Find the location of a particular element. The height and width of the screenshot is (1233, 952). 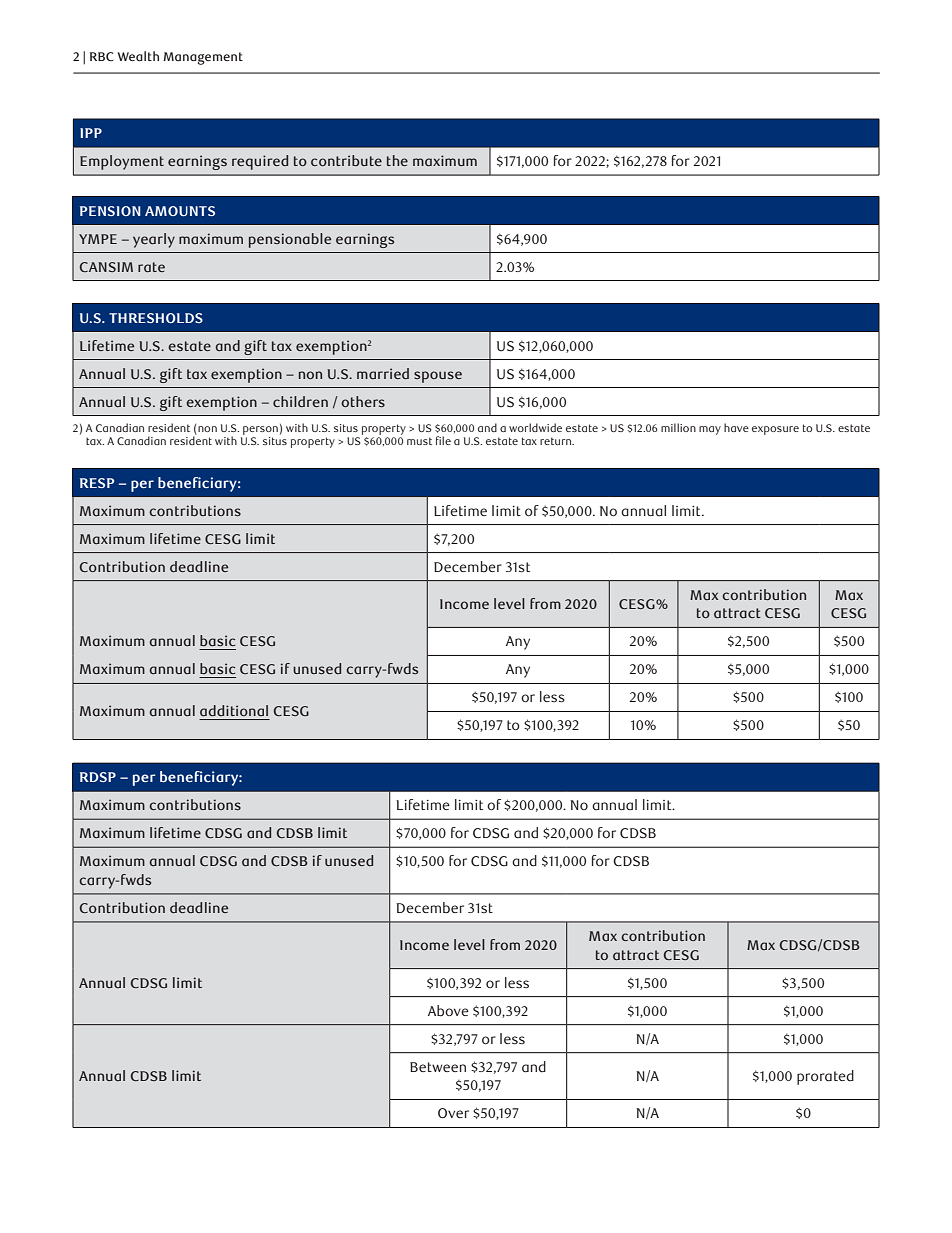

Over is located at coordinates (453, 1113).
